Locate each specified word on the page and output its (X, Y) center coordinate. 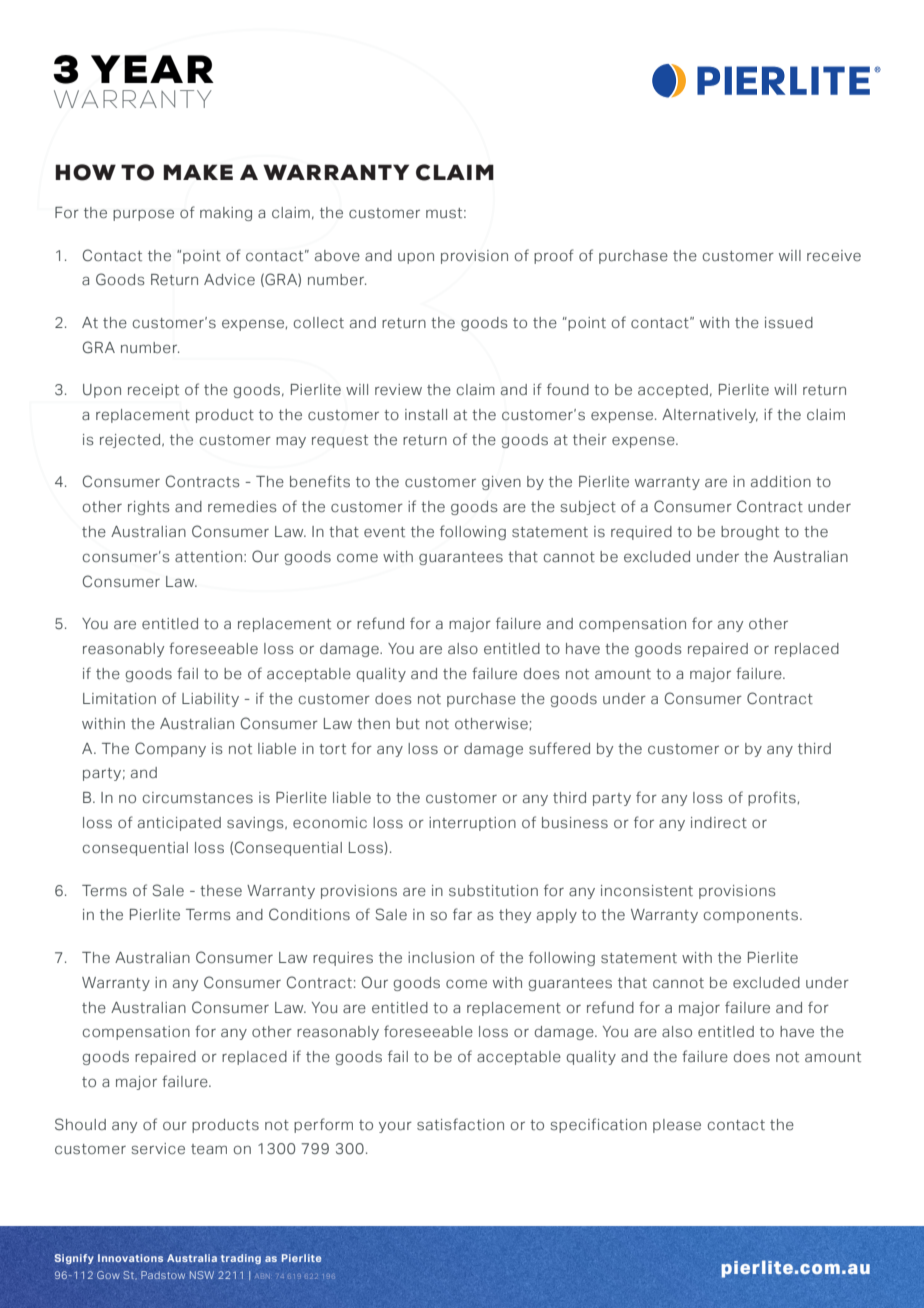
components (751, 916)
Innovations (130, 1258)
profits (772, 798)
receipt (153, 391)
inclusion (441, 958)
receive (834, 256)
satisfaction (460, 1124)
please (677, 1126)
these (221, 891)
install (426, 415)
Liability (210, 700)
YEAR (152, 69)
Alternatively (710, 416)
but (408, 724)
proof (553, 256)
